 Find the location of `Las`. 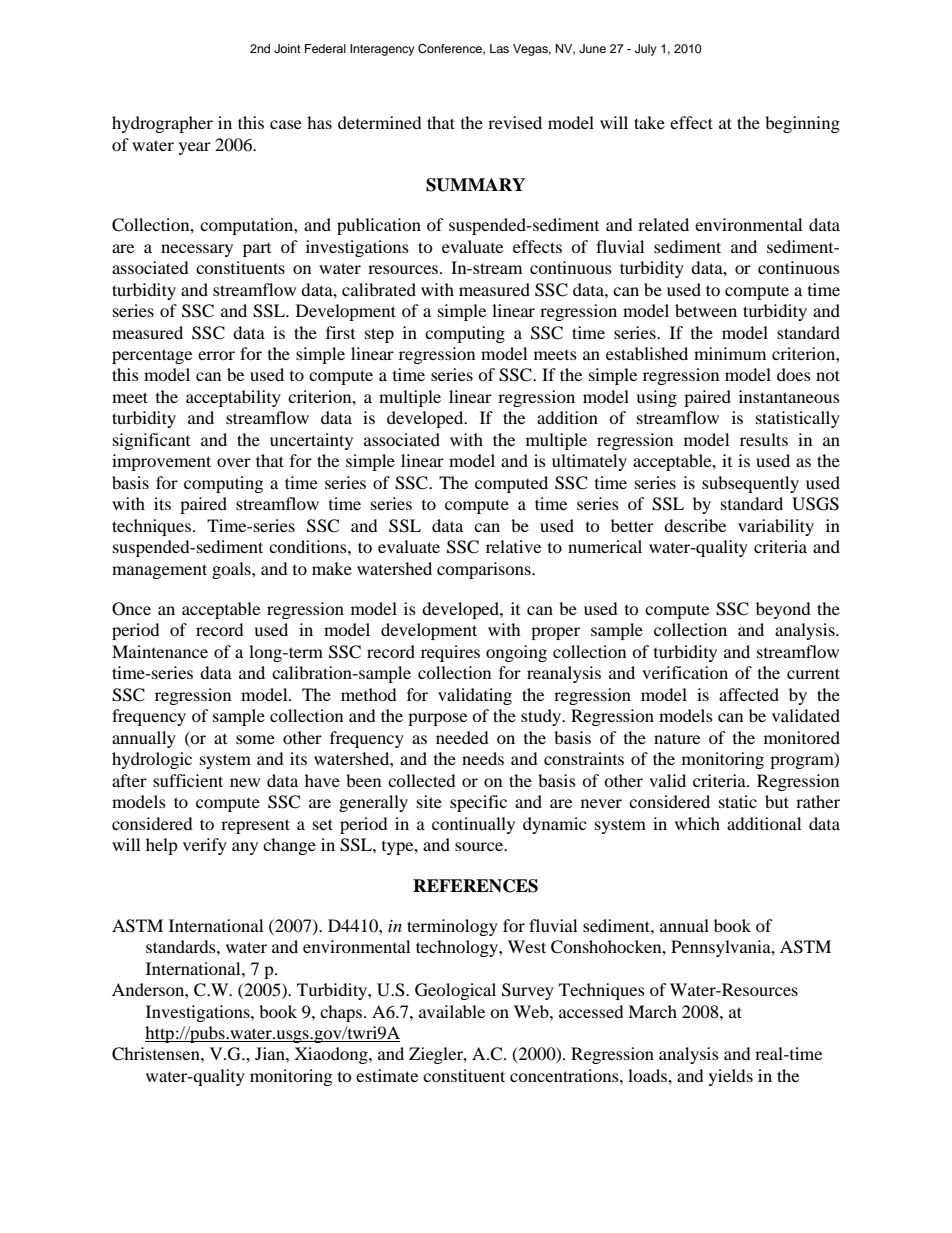

Las is located at coordinates (499, 48).
